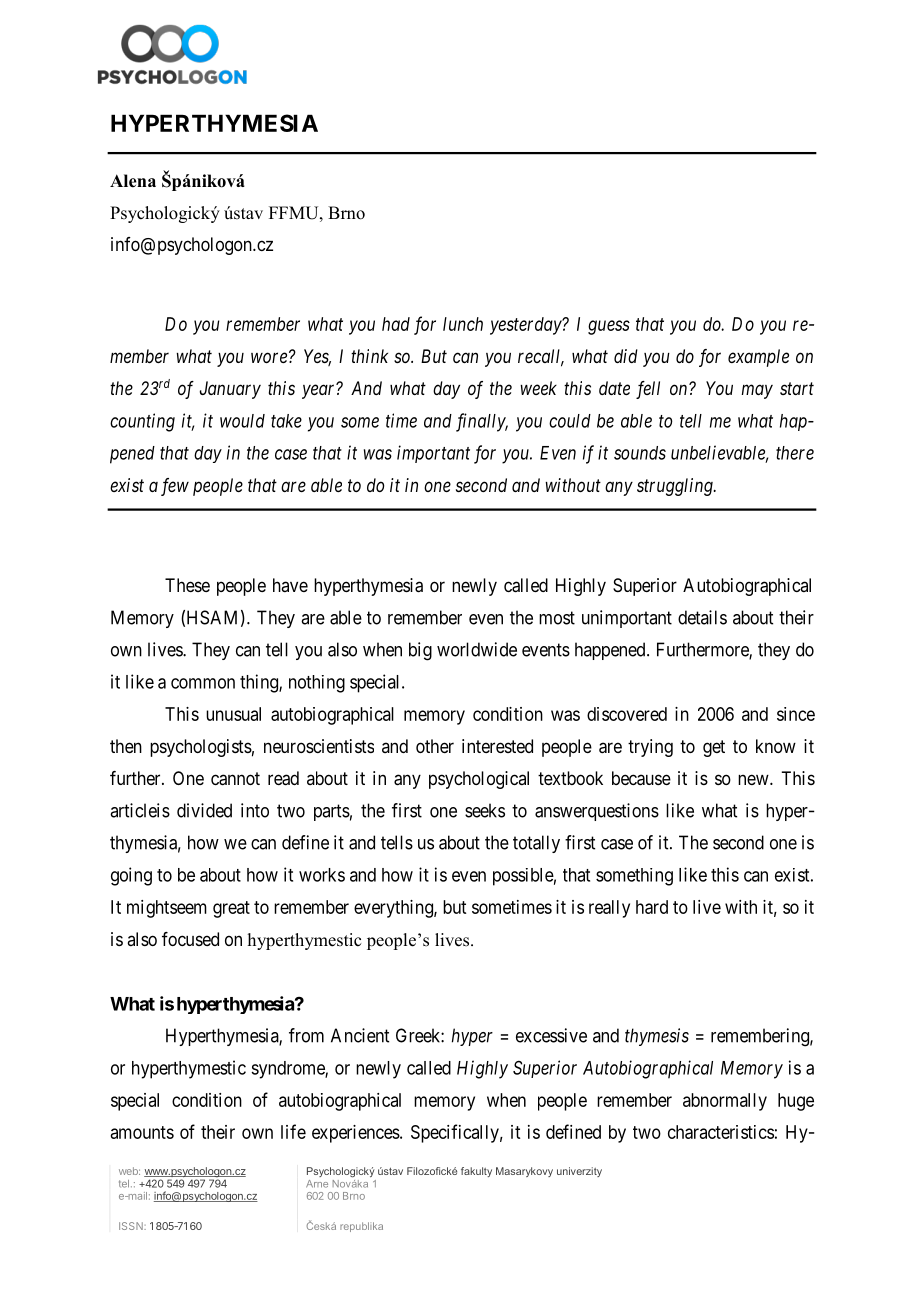 This document has height=1308, width=924. I want to click on guess, so click(609, 327).
